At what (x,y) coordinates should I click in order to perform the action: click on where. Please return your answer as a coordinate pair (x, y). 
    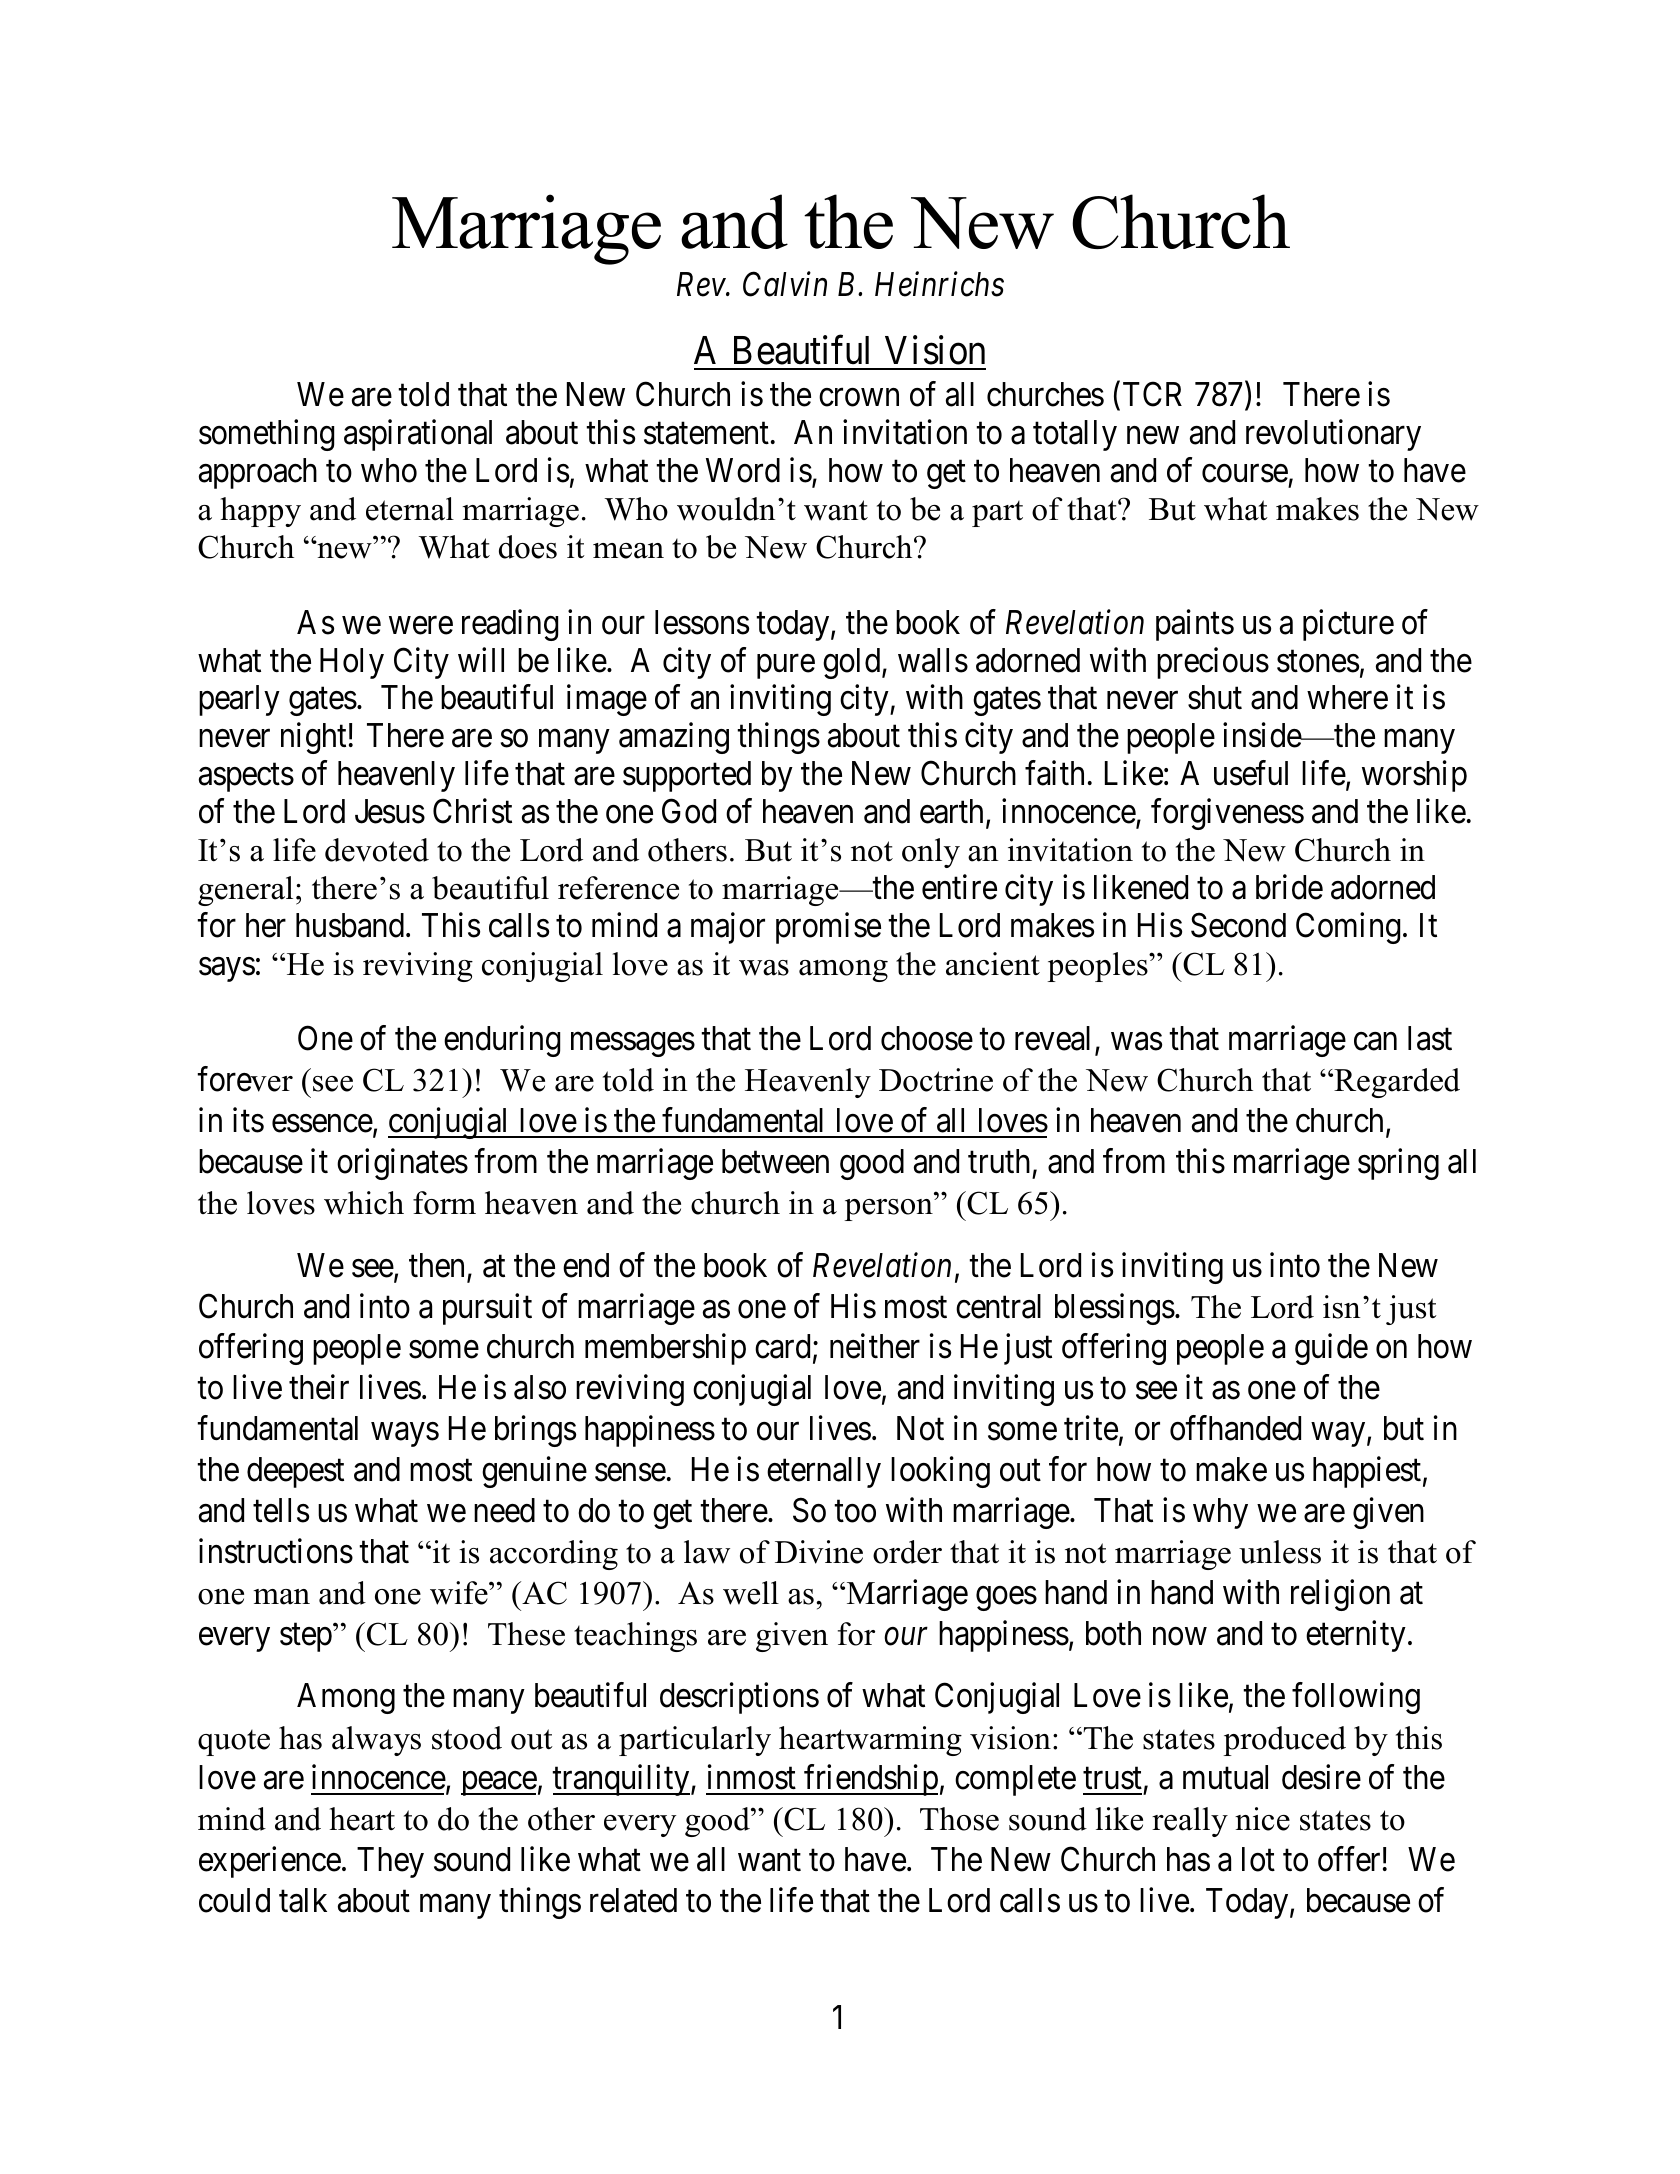
    Looking at the image, I should click on (1347, 697).
